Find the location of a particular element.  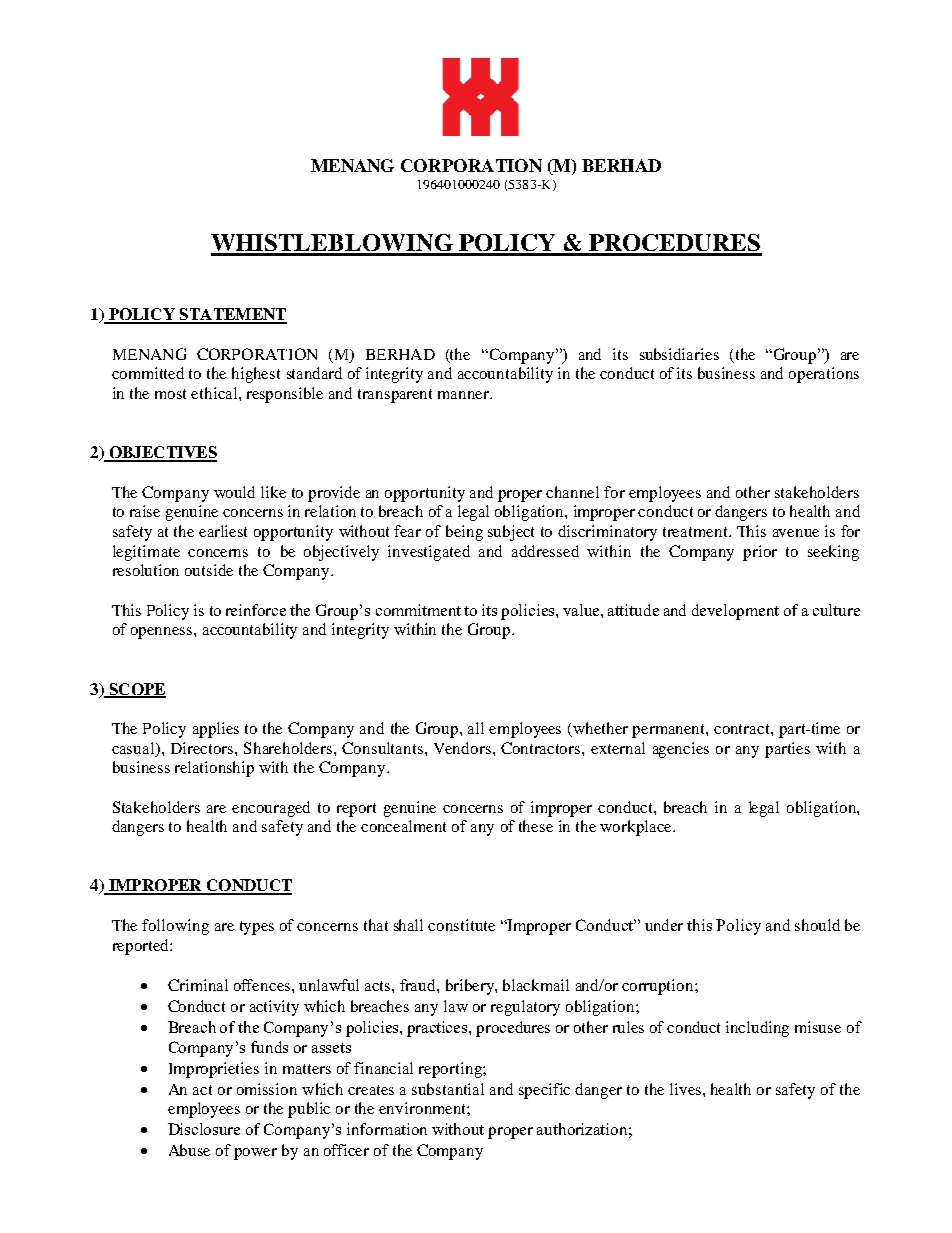

substantial is located at coordinates (448, 1089).
